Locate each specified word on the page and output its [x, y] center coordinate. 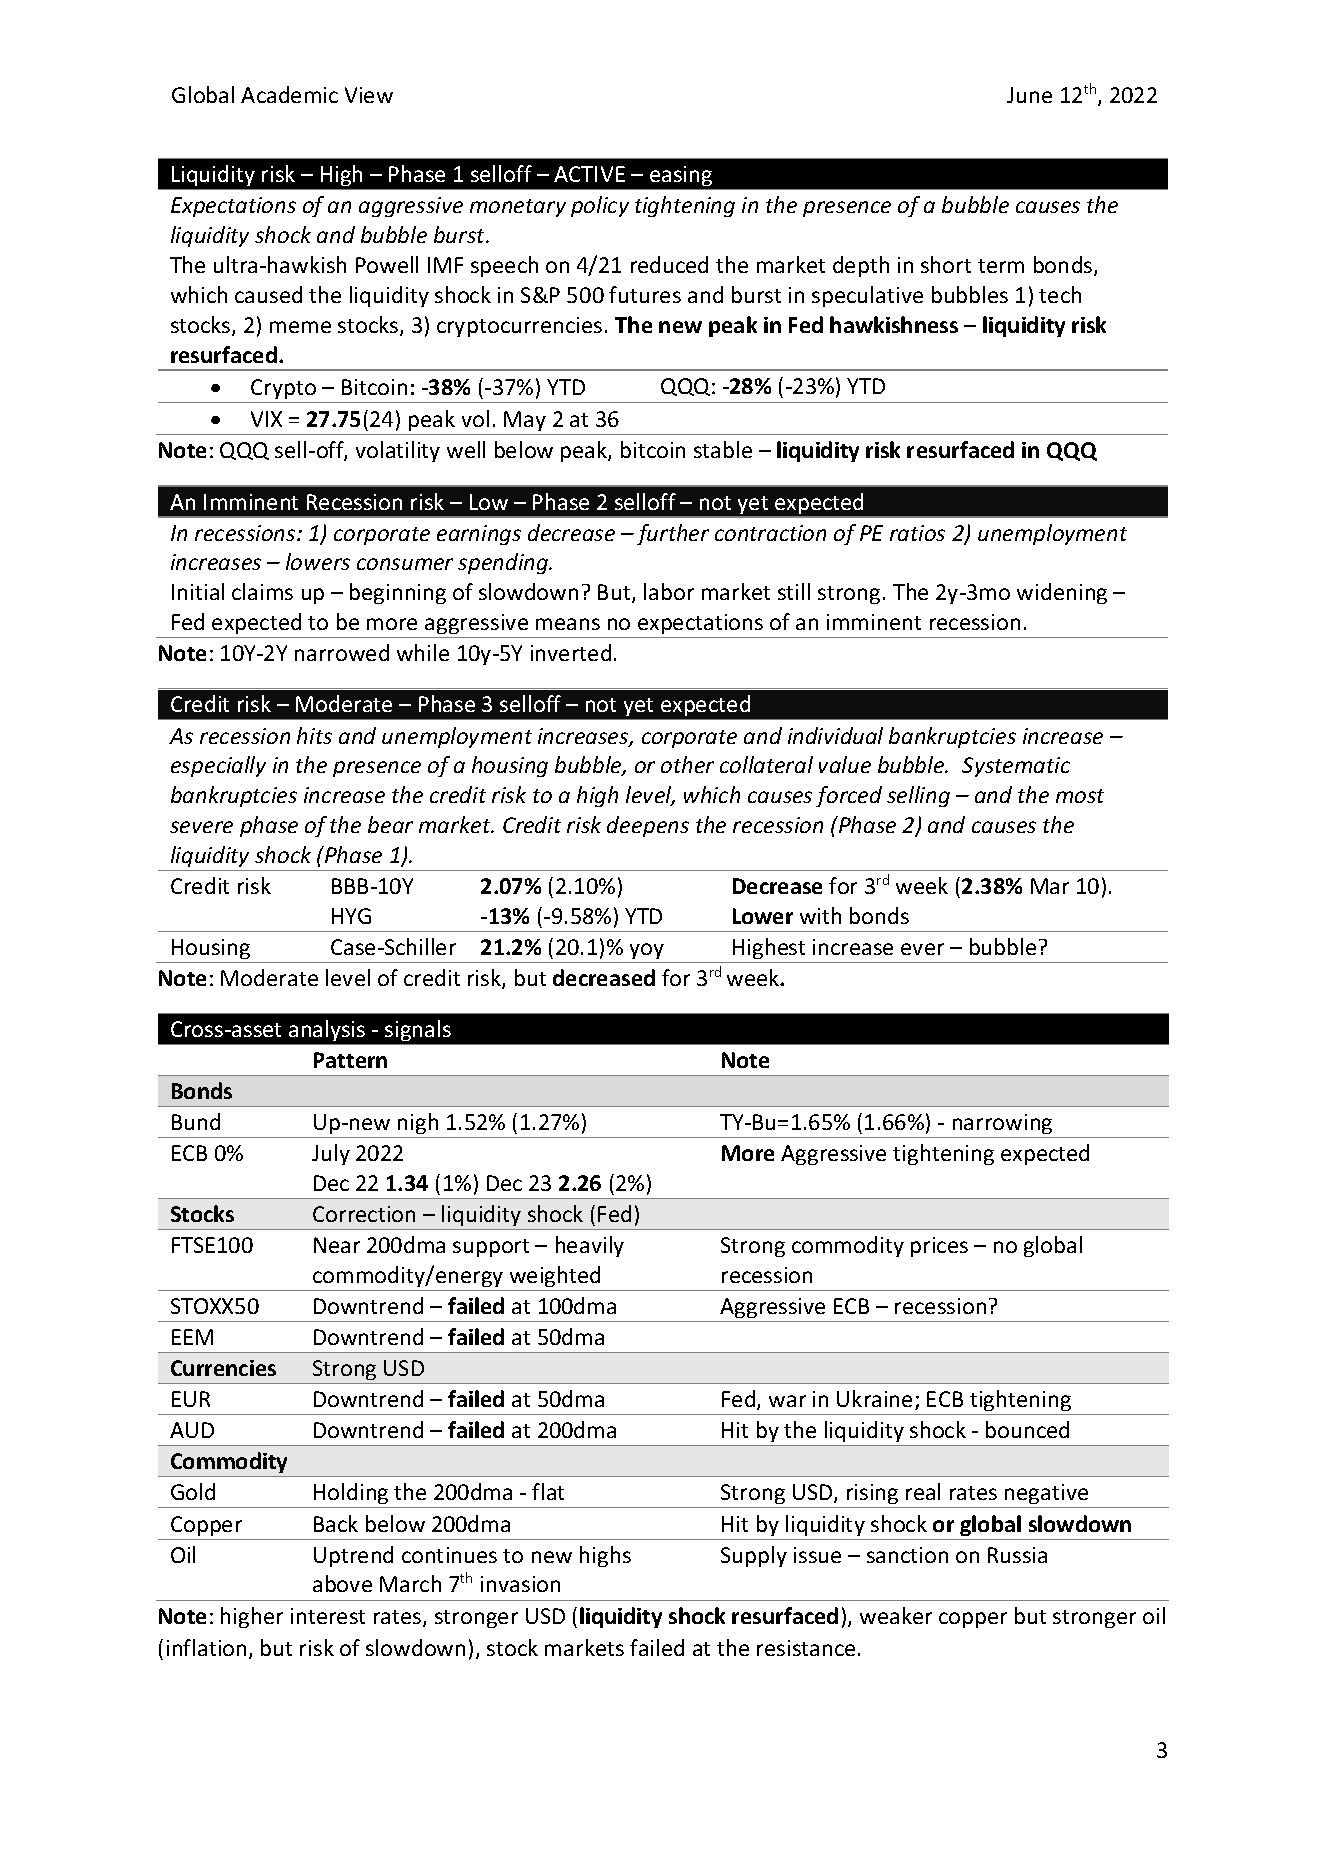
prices [939, 1247]
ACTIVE [589, 174]
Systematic [1016, 767]
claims [262, 591]
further [673, 534]
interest [328, 1616]
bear [390, 824]
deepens [648, 826]
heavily [590, 1246]
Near [337, 1245]
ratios [917, 533]
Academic [289, 94]
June [1029, 95]
